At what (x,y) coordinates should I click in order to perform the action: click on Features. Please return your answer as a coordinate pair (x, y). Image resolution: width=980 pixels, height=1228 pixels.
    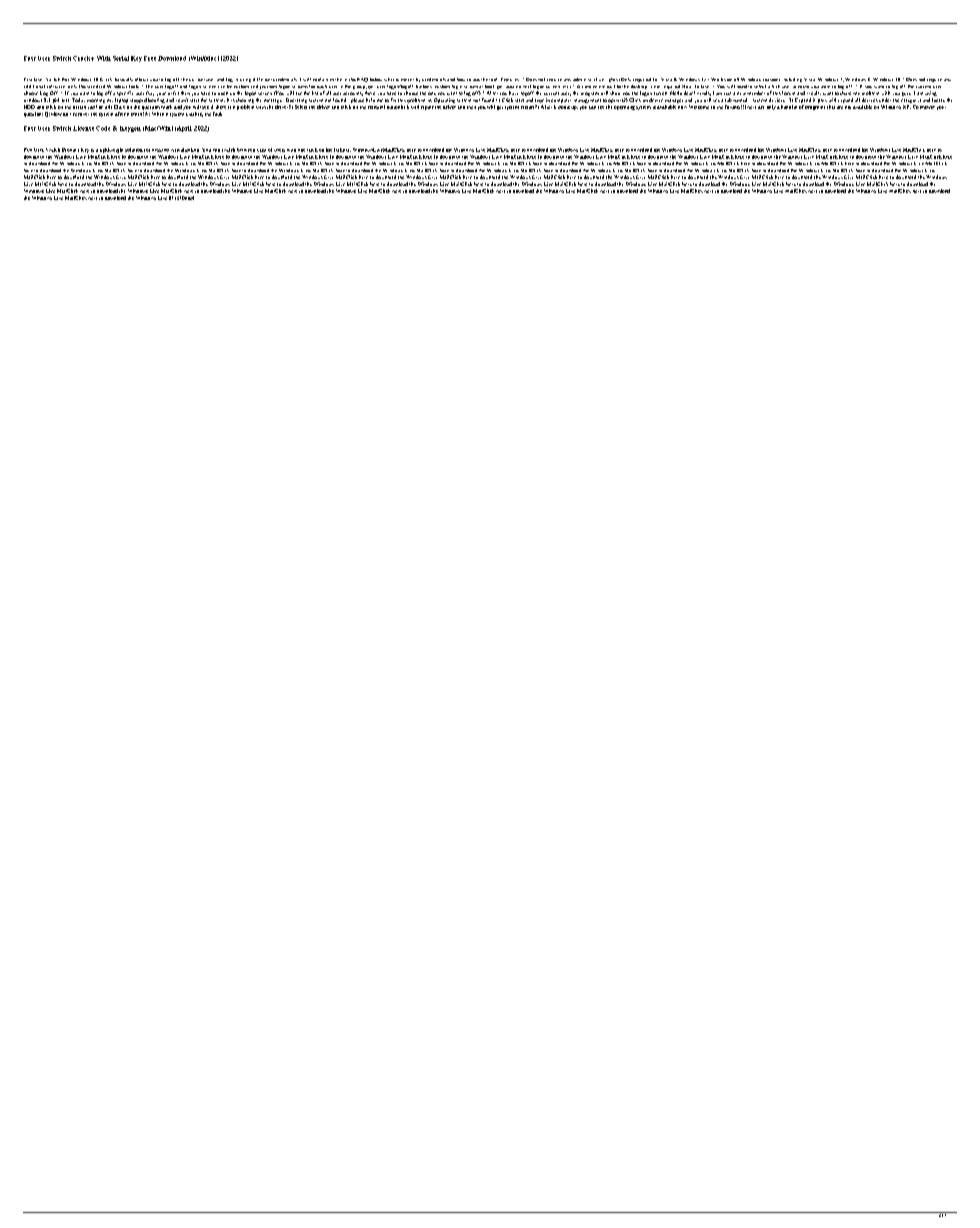
    Looking at the image, I should click on (510, 79).
